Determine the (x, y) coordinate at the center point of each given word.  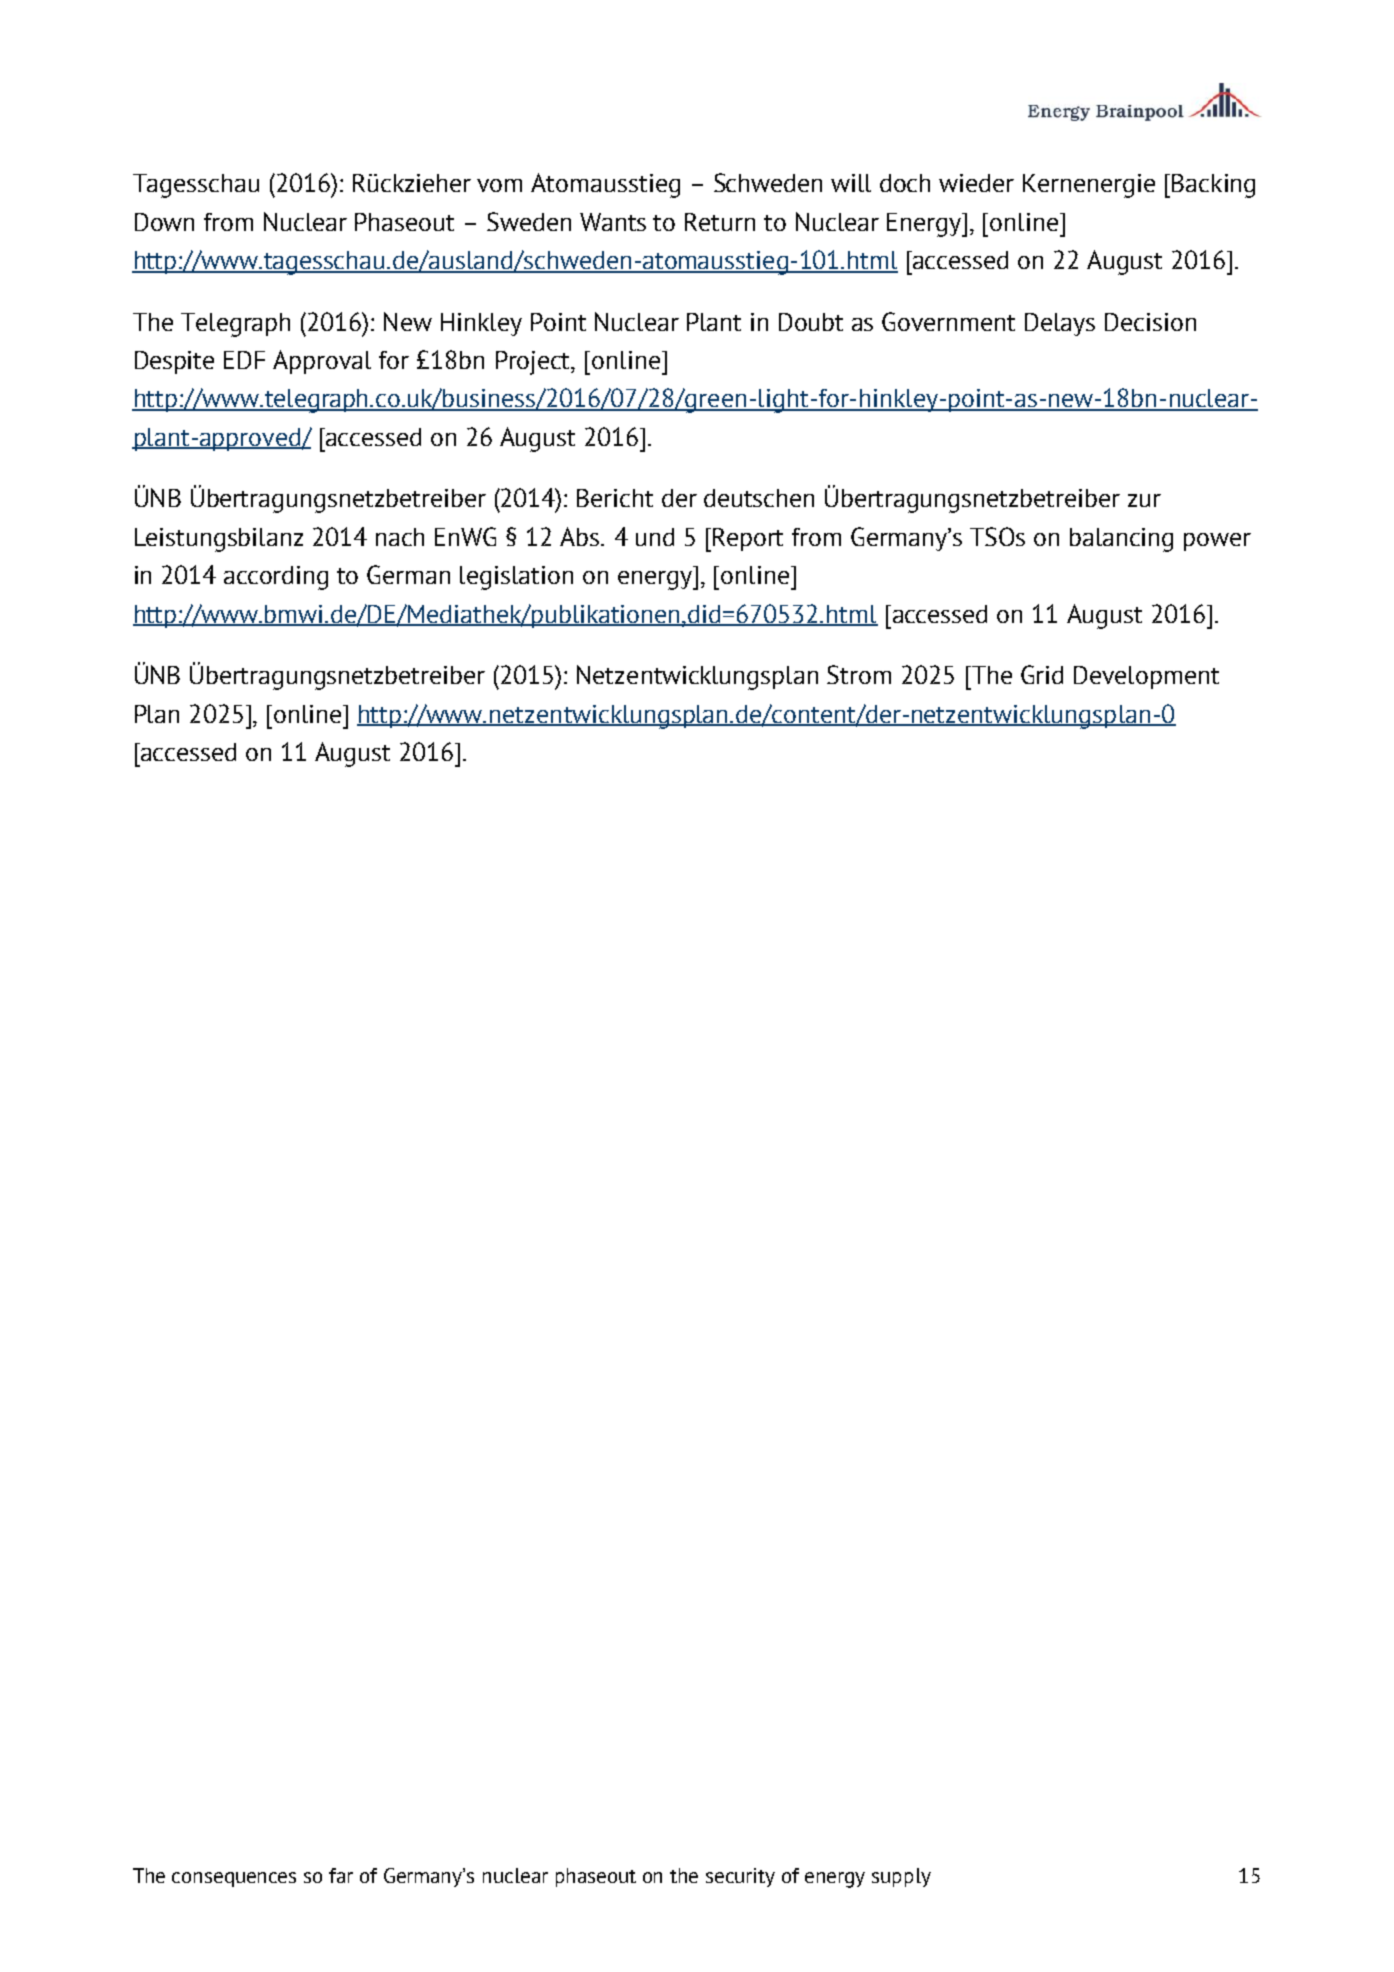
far (341, 1875)
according (276, 578)
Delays (1060, 324)
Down (164, 222)
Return (720, 222)
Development (1146, 677)
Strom (859, 674)
